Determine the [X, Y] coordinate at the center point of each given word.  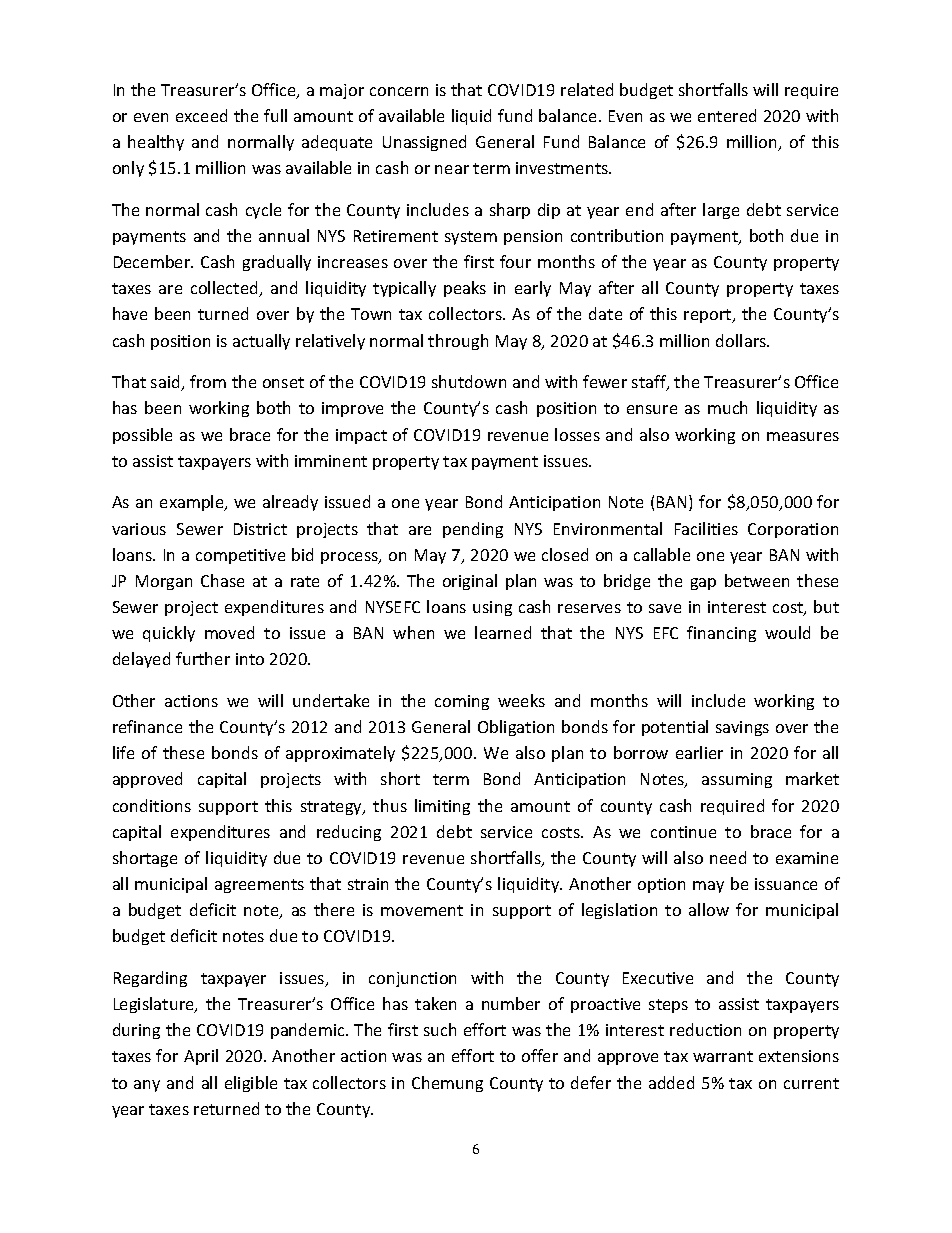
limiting [442, 807]
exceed [201, 115]
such [440, 1029]
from [208, 381]
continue [683, 832]
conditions [152, 805]
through [458, 342]
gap [703, 584]
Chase [222, 580]
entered [727, 115]
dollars [742, 340]
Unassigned [424, 143]
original [470, 582]
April [201, 1057]
